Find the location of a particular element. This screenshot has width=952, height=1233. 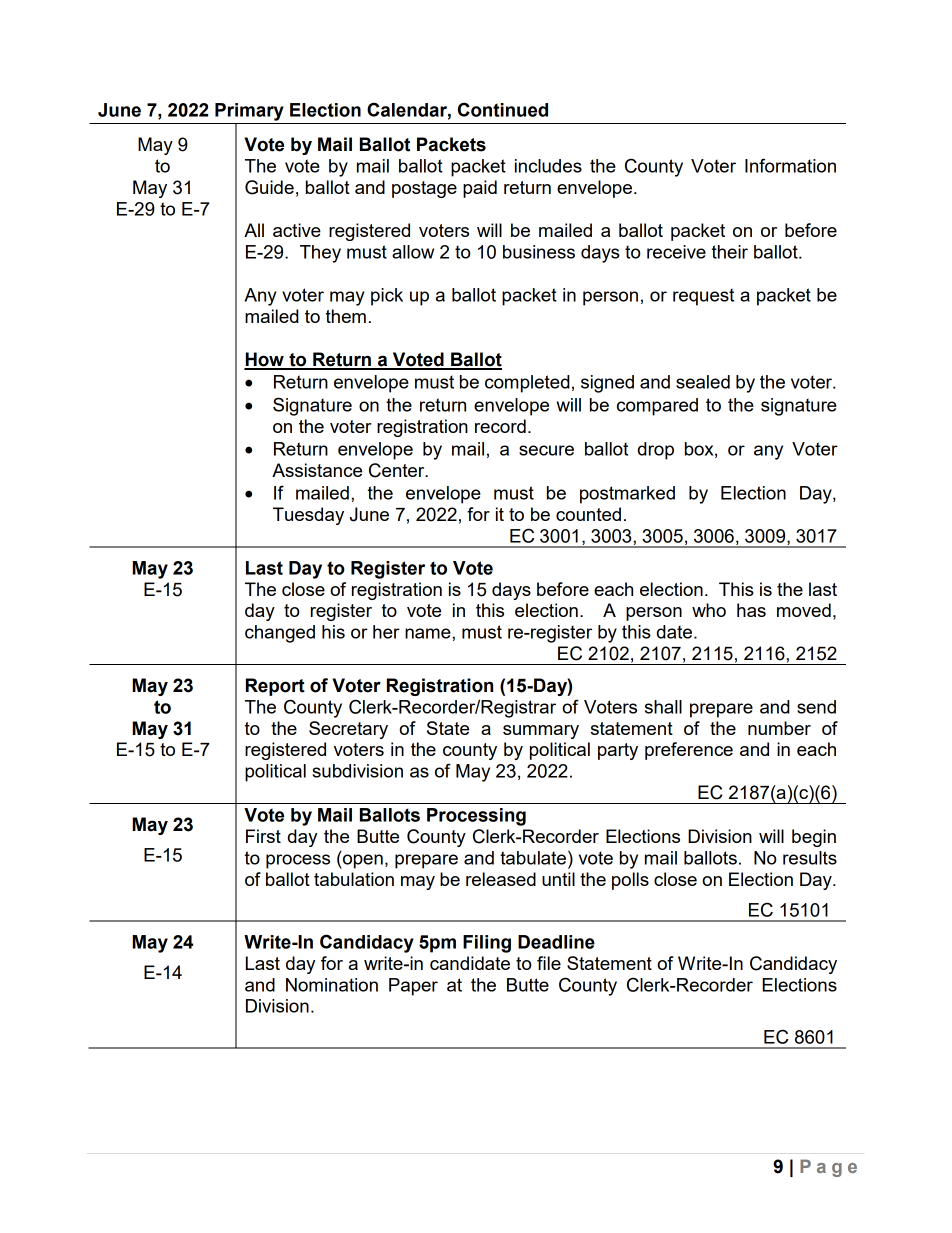

has is located at coordinates (751, 610).
